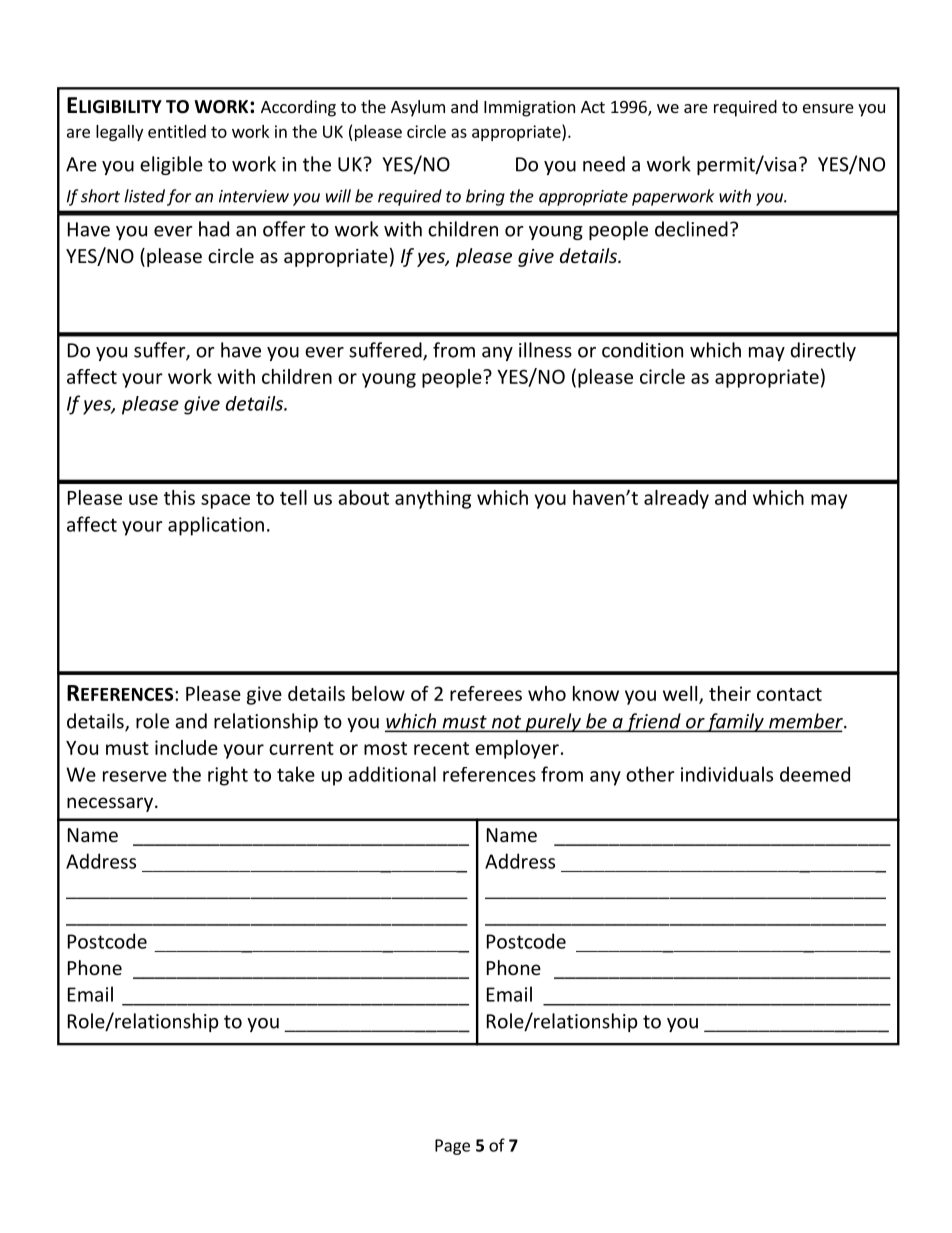  What do you see at coordinates (228, 776) in the screenshot?
I see `right` at bounding box center [228, 776].
